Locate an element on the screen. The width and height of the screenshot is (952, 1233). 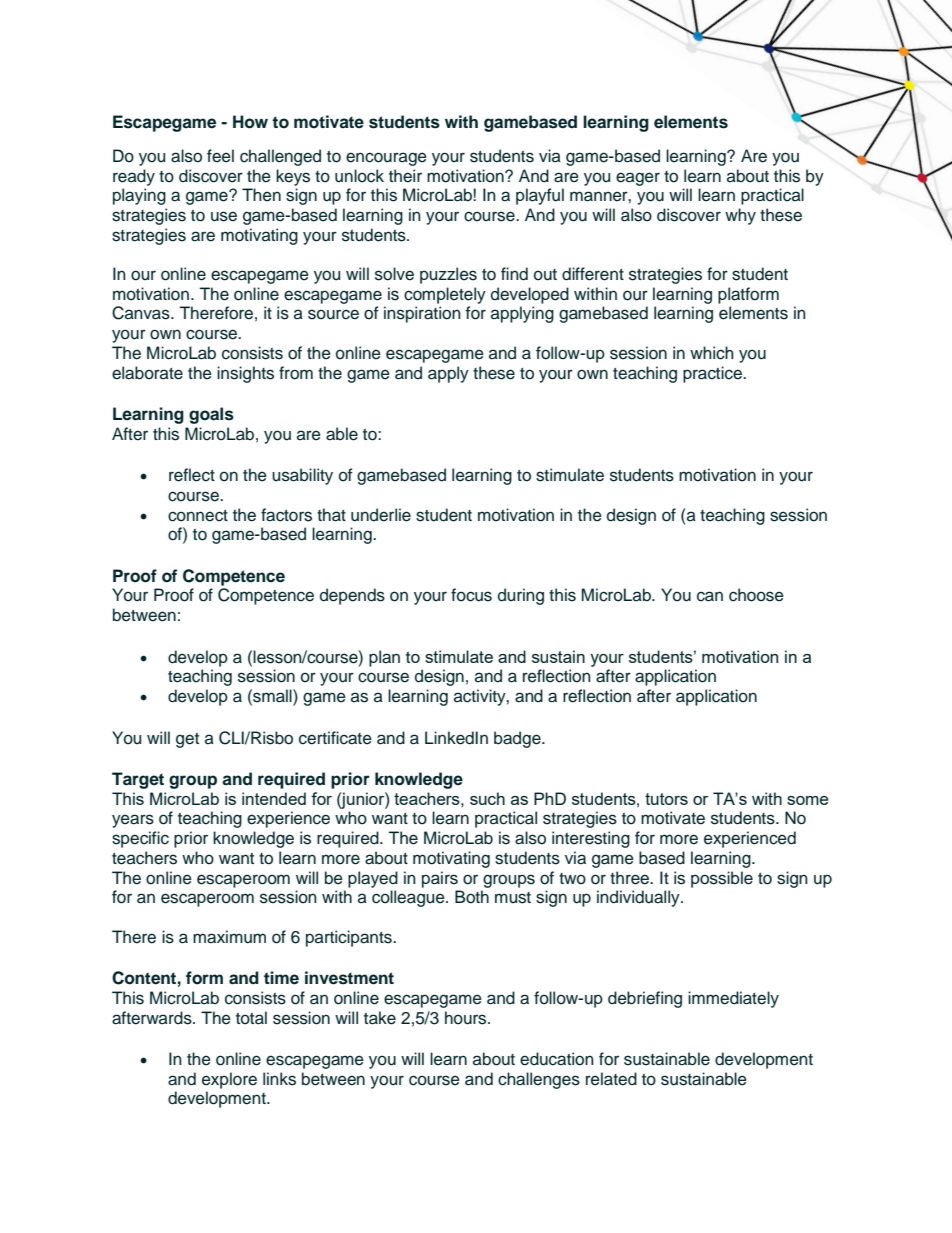
feel is located at coordinates (220, 156).
